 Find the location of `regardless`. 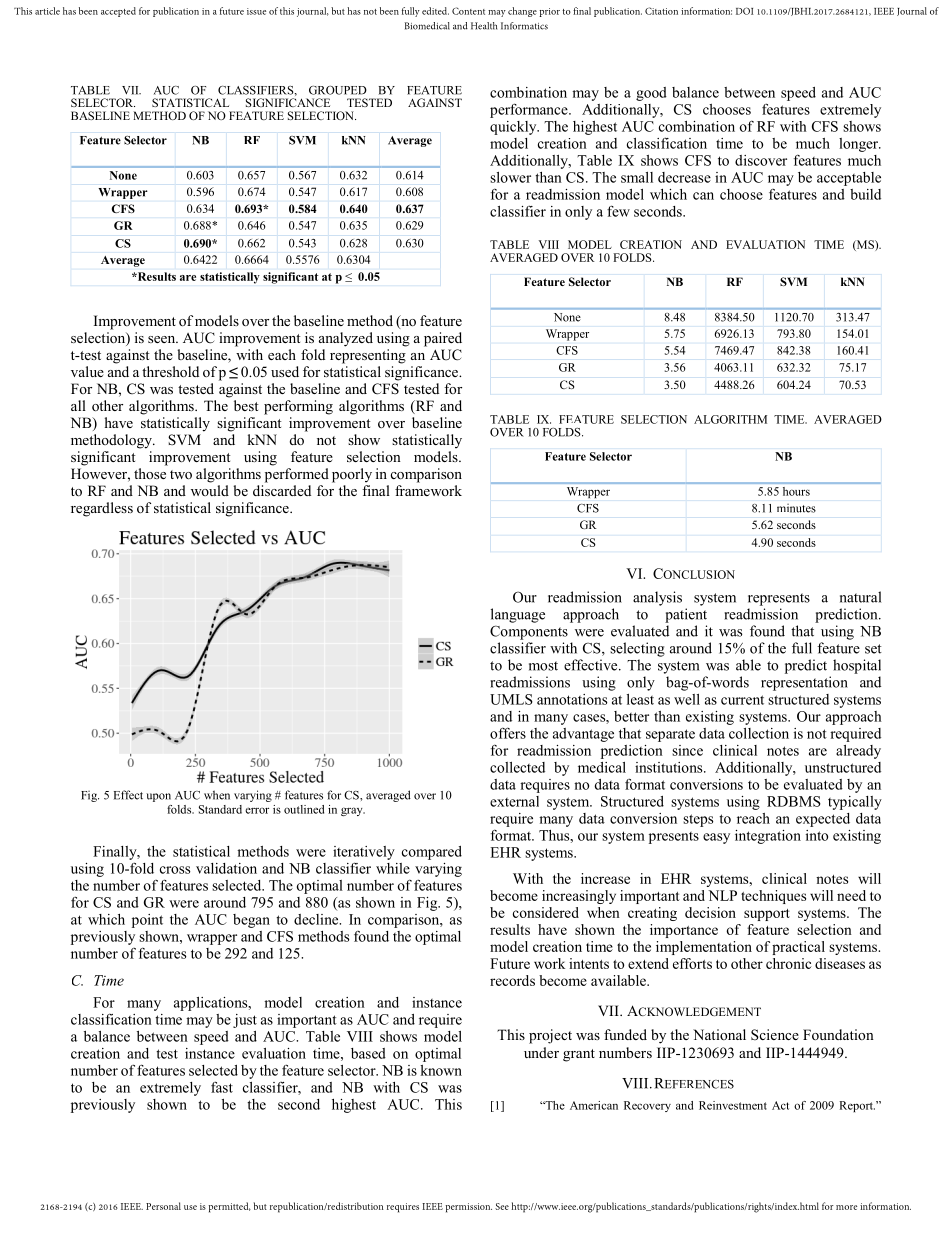

regardless is located at coordinates (102, 509).
